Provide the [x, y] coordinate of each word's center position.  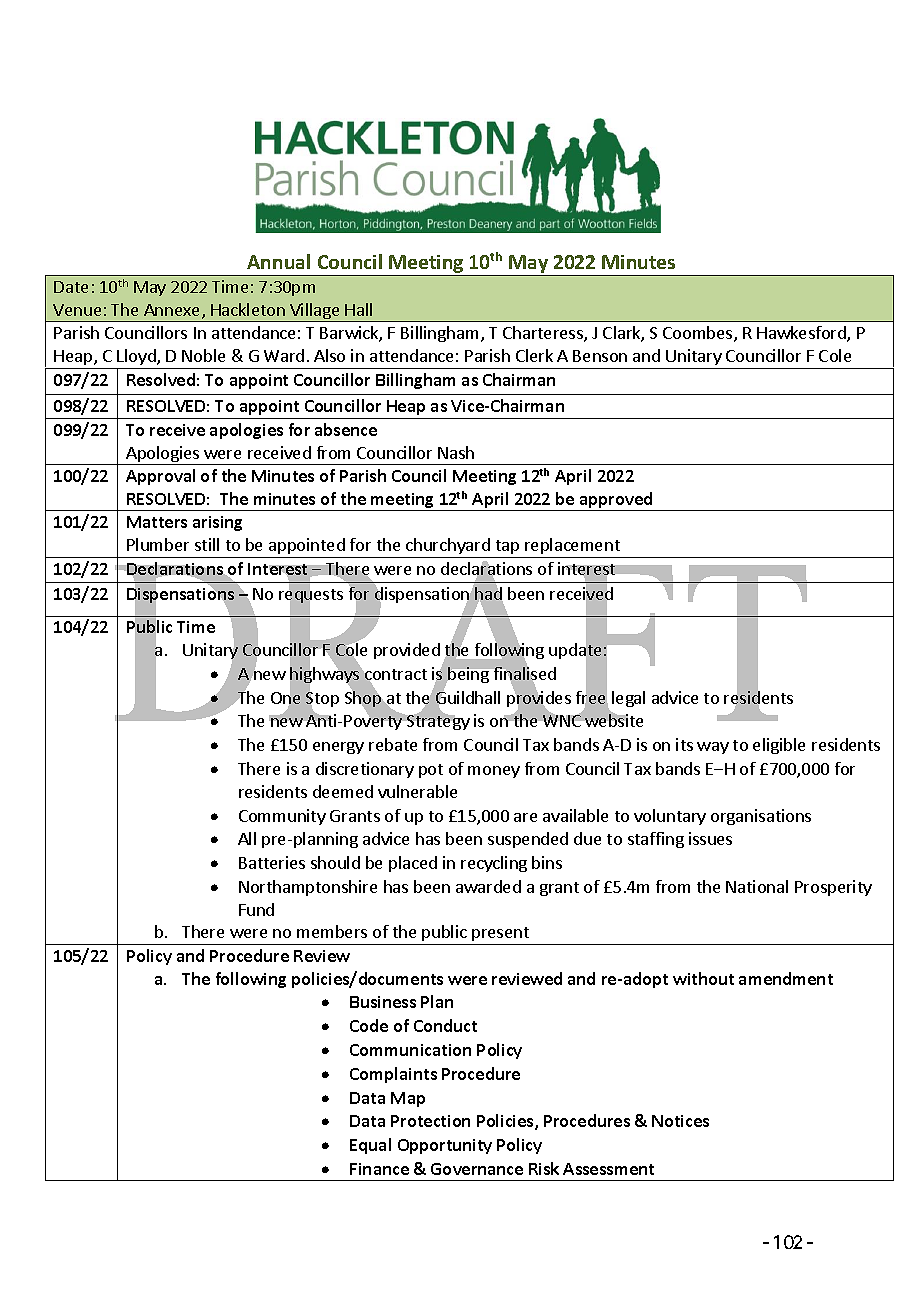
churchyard [448, 546]
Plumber [158, 544]
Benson [600, 356]
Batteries [272, 862]
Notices [680, 1121]
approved [616, 501]
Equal [370, 1146]
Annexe [173, 311]
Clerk [534, 355]
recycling [494, 864]
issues [710, 838]
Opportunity [445, 1146]
